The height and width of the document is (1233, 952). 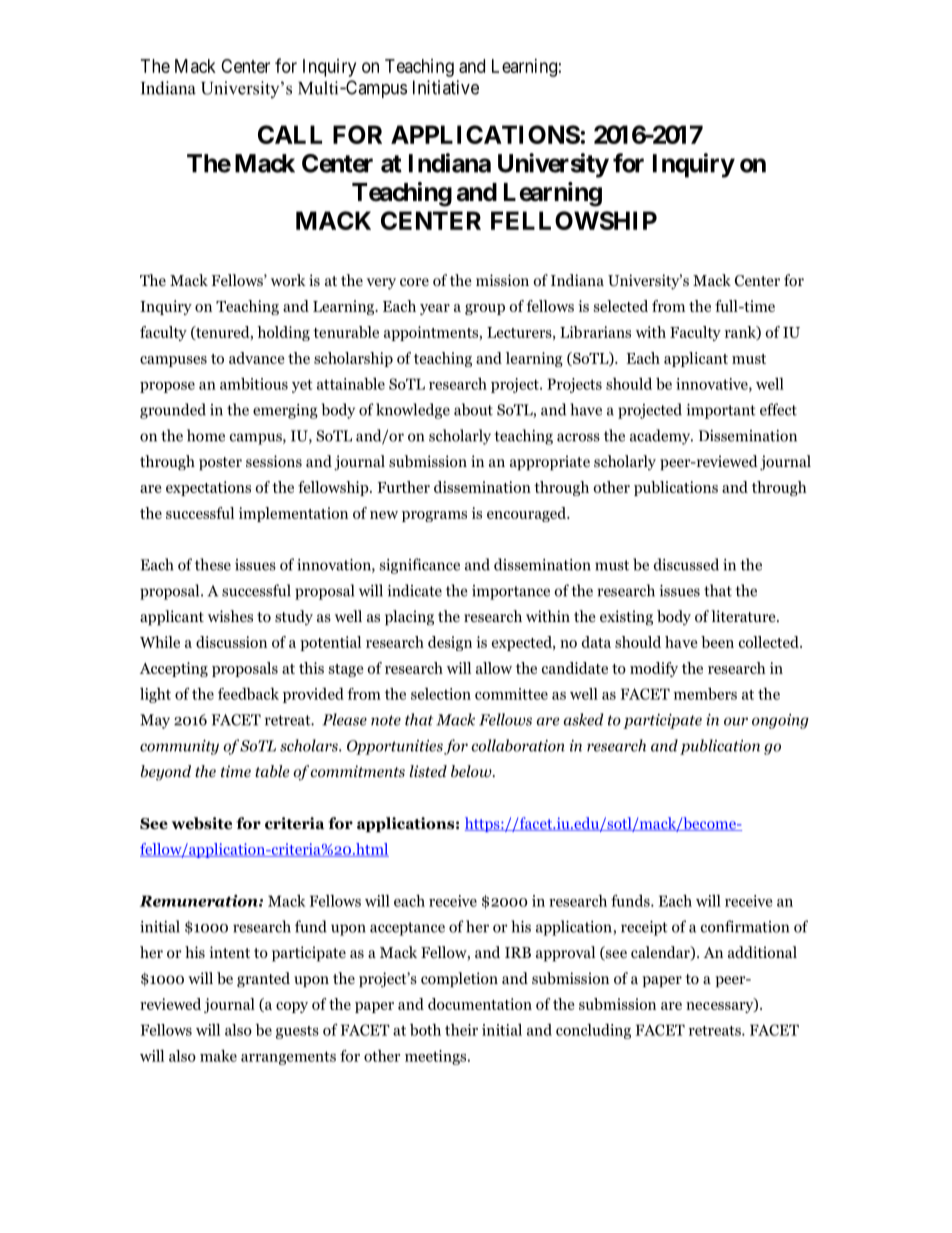 What do you see at coordinates (288, 280) in the document?
I see `work` at bounding box center [288, 280].
